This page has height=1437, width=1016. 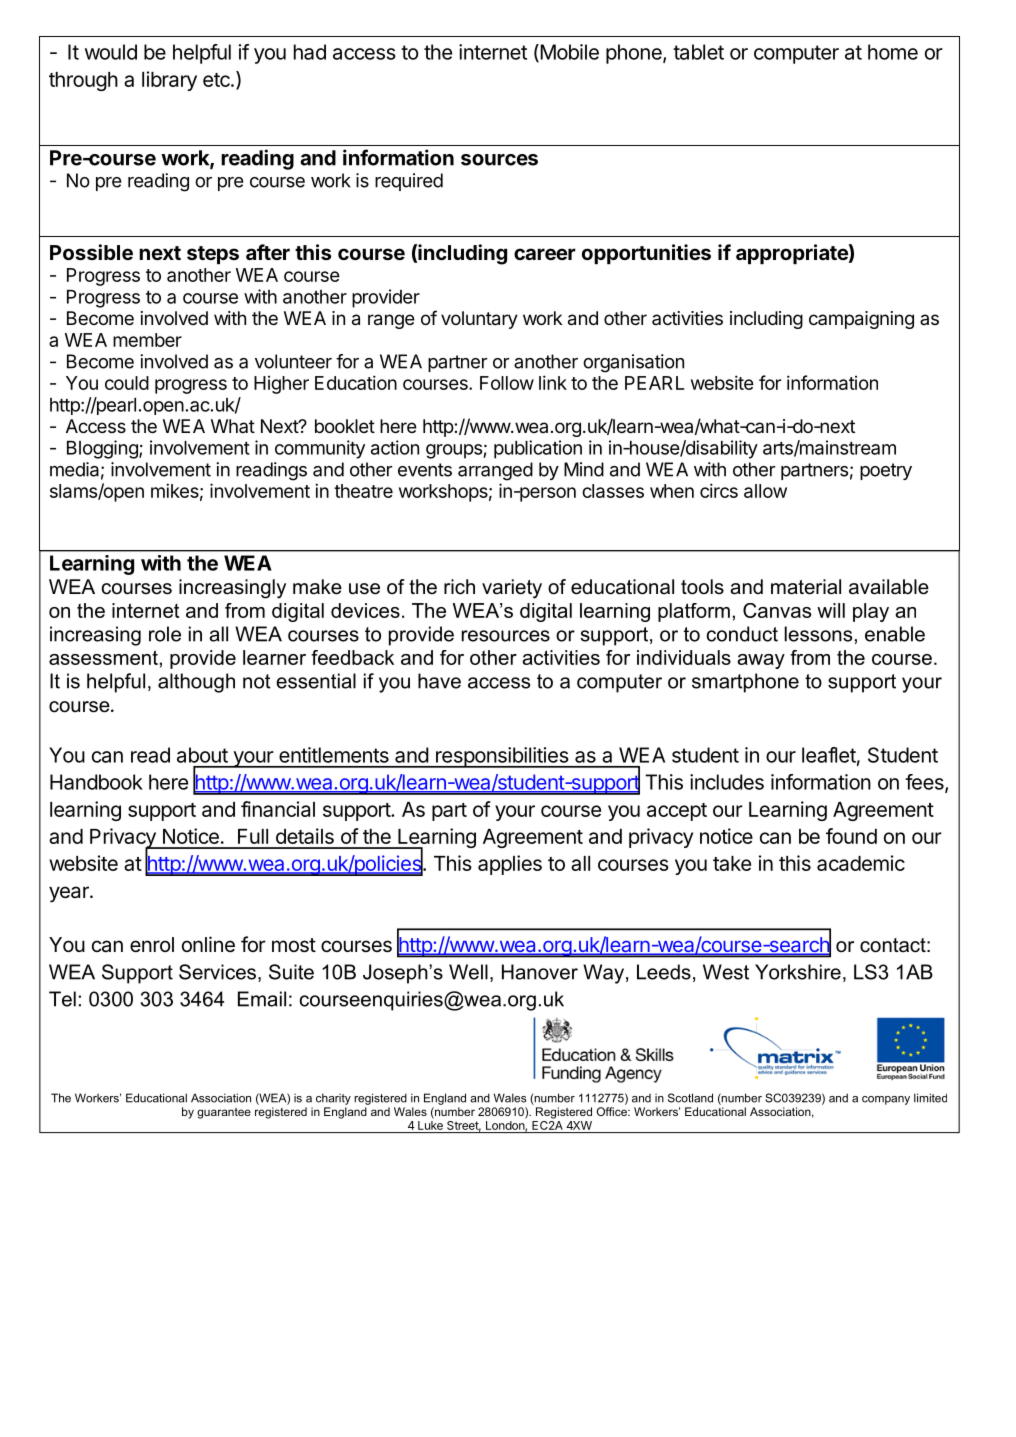 I want to click on poetry, so click(x=886, y=471).
